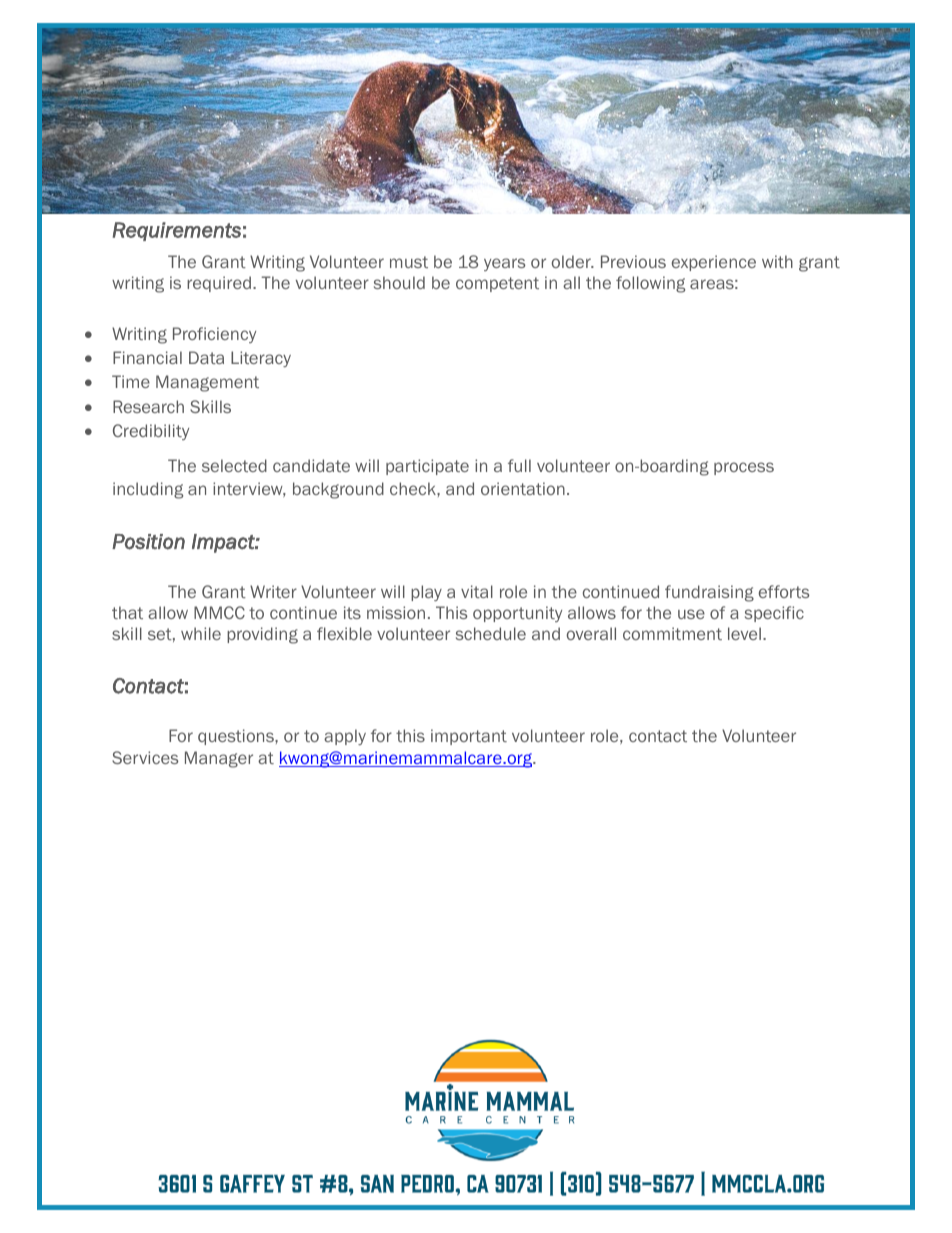 Image resolution: width=952 pixels, height=1233 pixels. I want to click on including, so click(148, 490).
